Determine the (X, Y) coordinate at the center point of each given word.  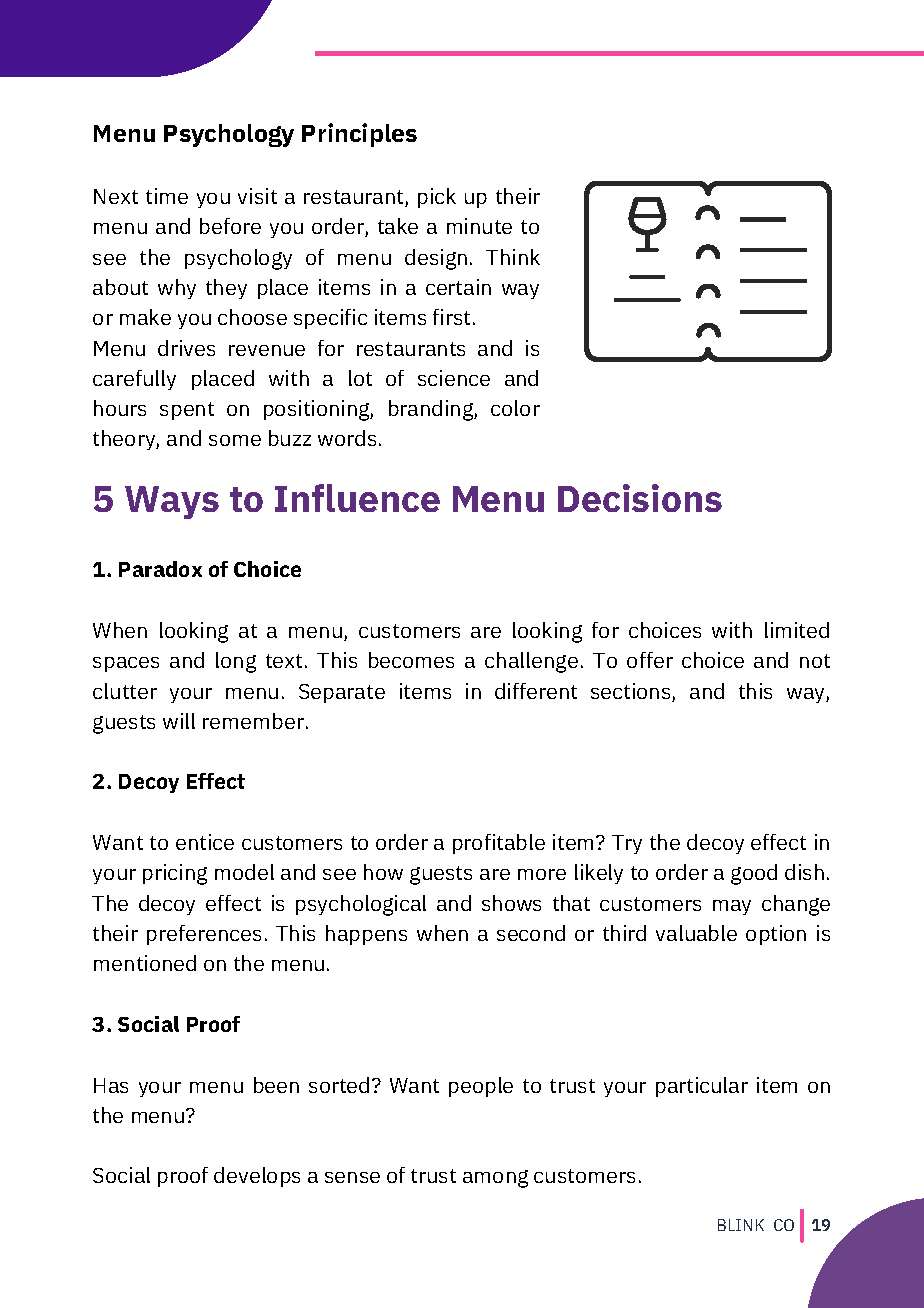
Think (513, 257)
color (515, 408)
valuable (696, 933)
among (495, 1179)
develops (257, 1177)
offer (650, 660)
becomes (411, 660)
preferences (204, 935)
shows (511, 903)
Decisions (640, 498)
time (167, 196)
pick (437, 198)
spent (187, 411)
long (236, 662)
